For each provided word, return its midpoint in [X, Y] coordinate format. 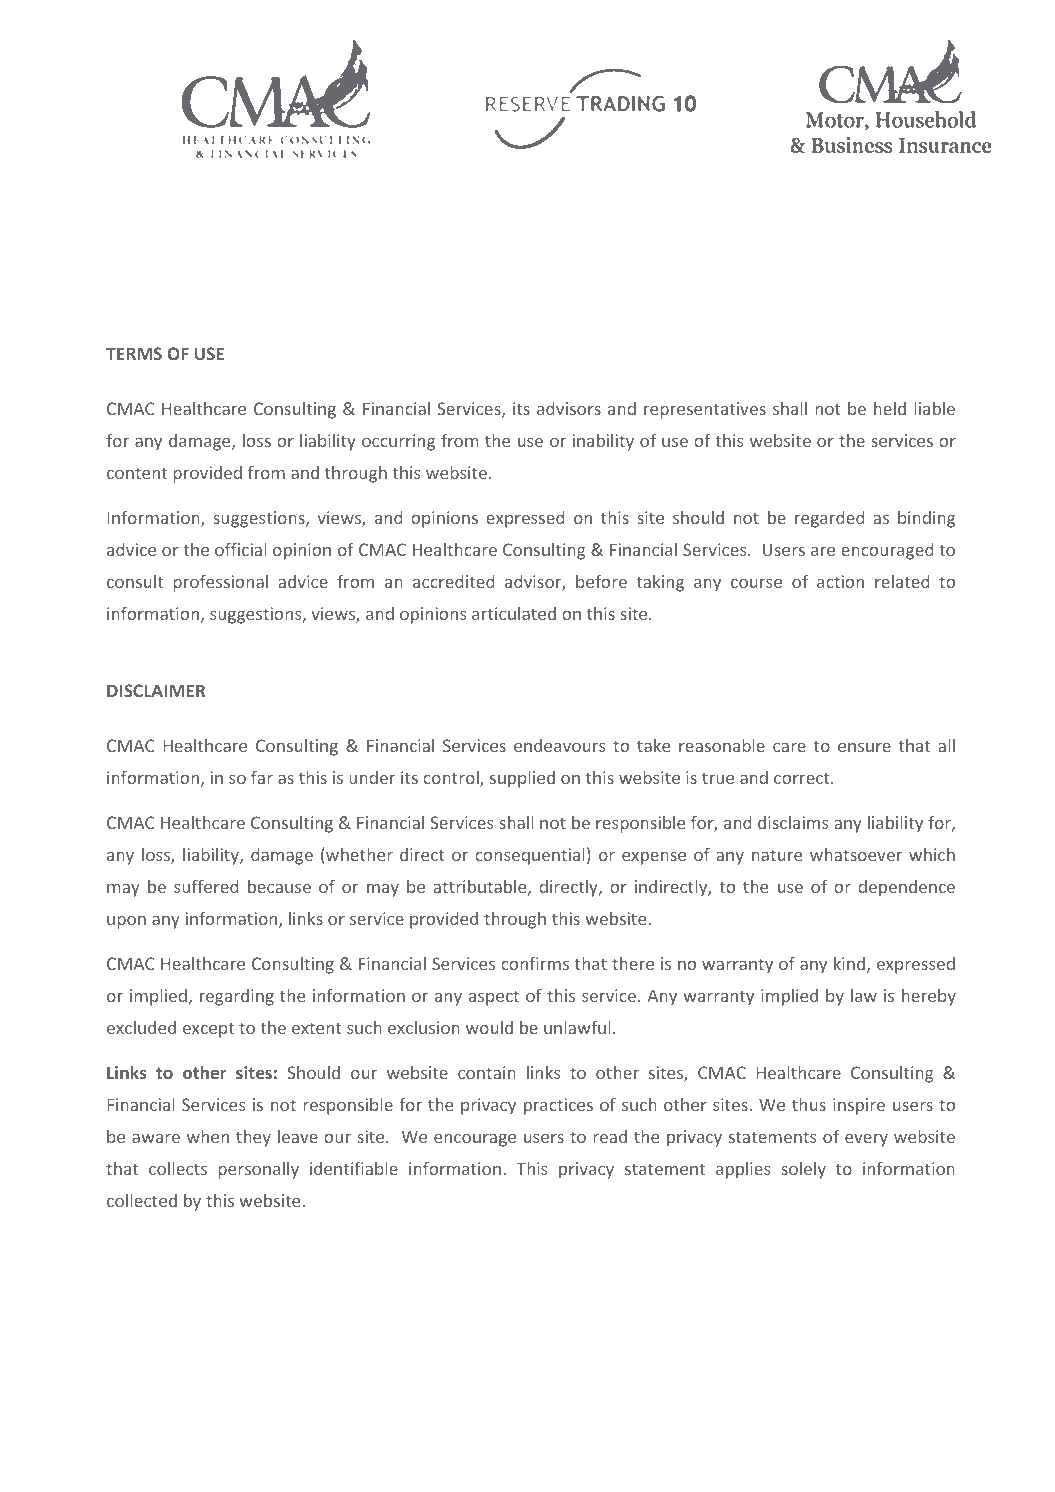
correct [803, 778]
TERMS [134, 353]
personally [258, 1170]
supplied [522, 779]
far [262, 777]
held [890, 408]
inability [603, 442]
